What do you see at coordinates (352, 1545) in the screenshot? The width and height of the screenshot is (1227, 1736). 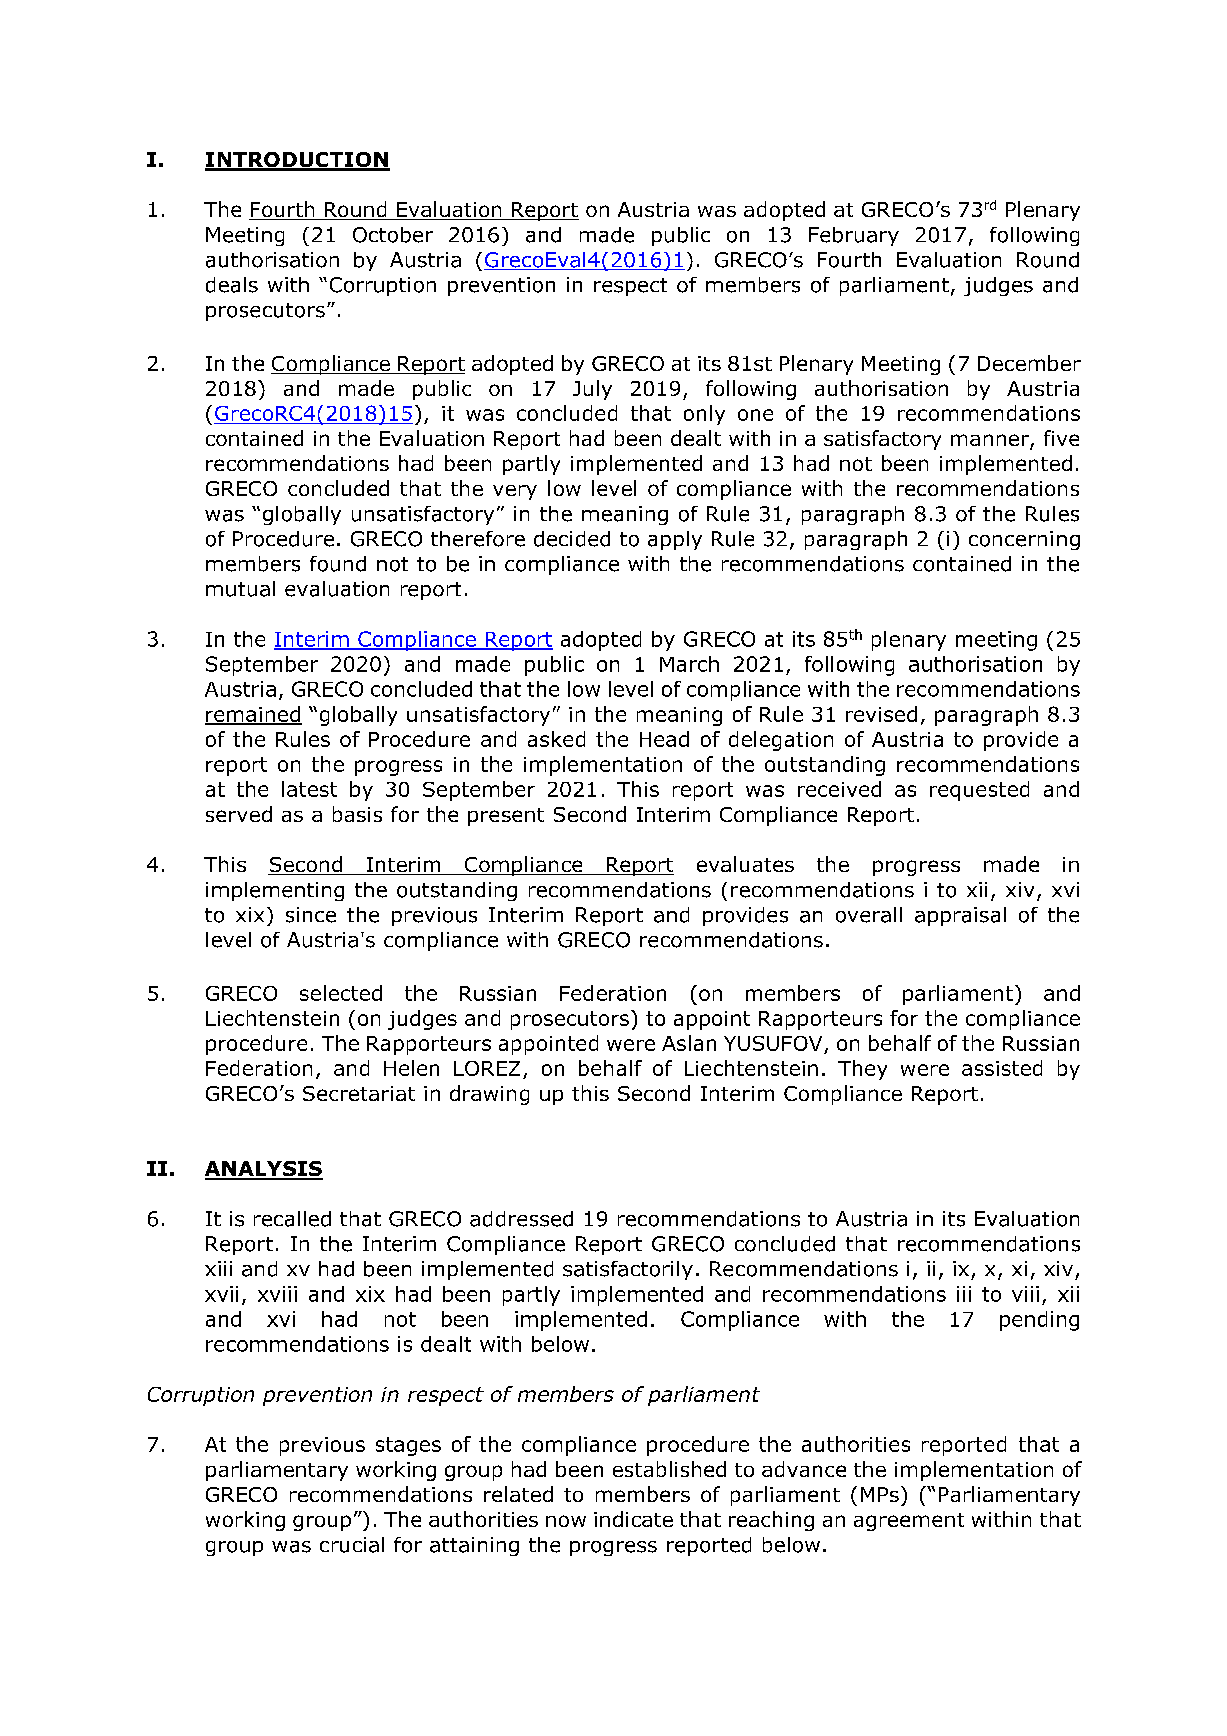 I see `crucial` at bounding box center [352, 1545].
